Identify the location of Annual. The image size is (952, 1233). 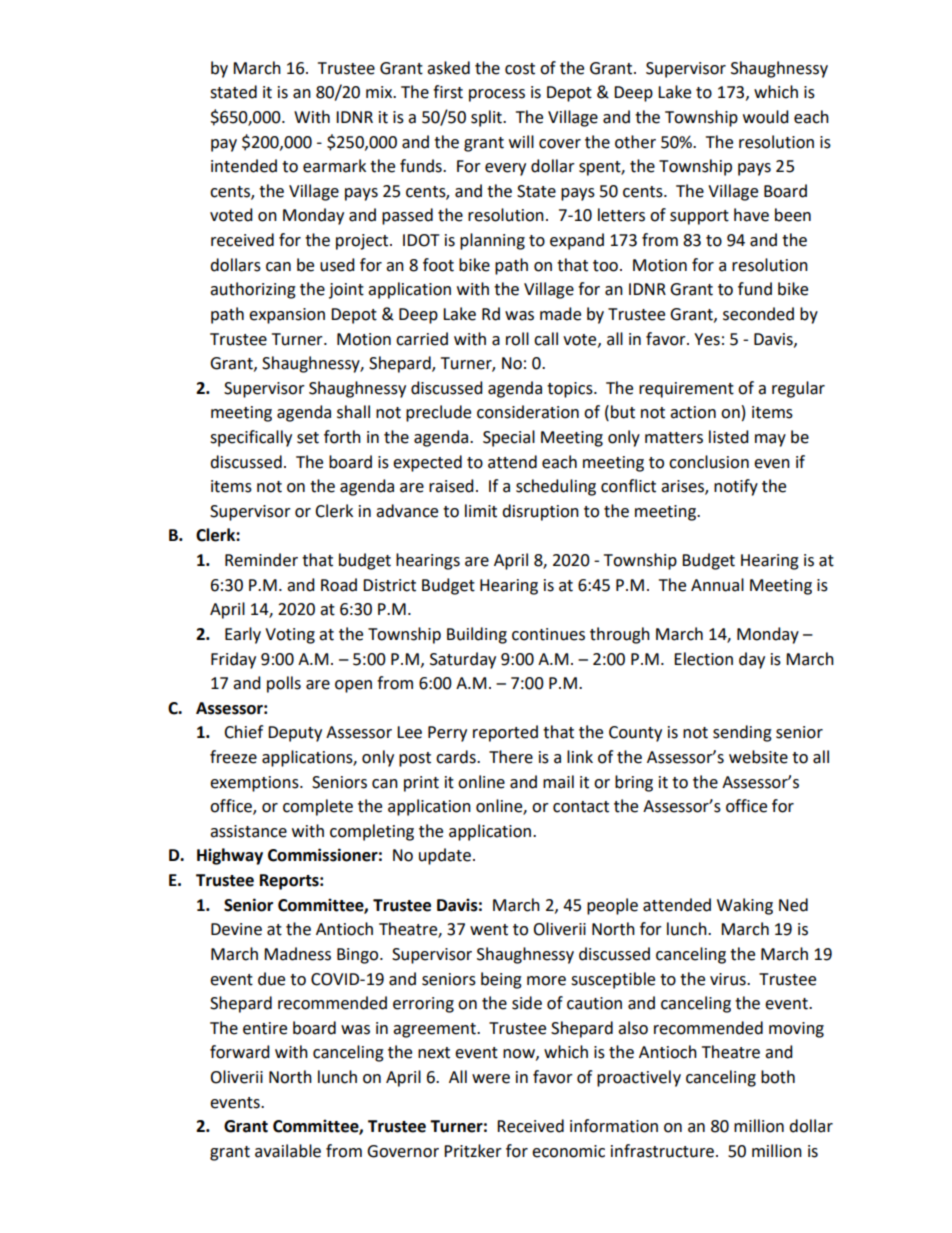
(717, 585).
